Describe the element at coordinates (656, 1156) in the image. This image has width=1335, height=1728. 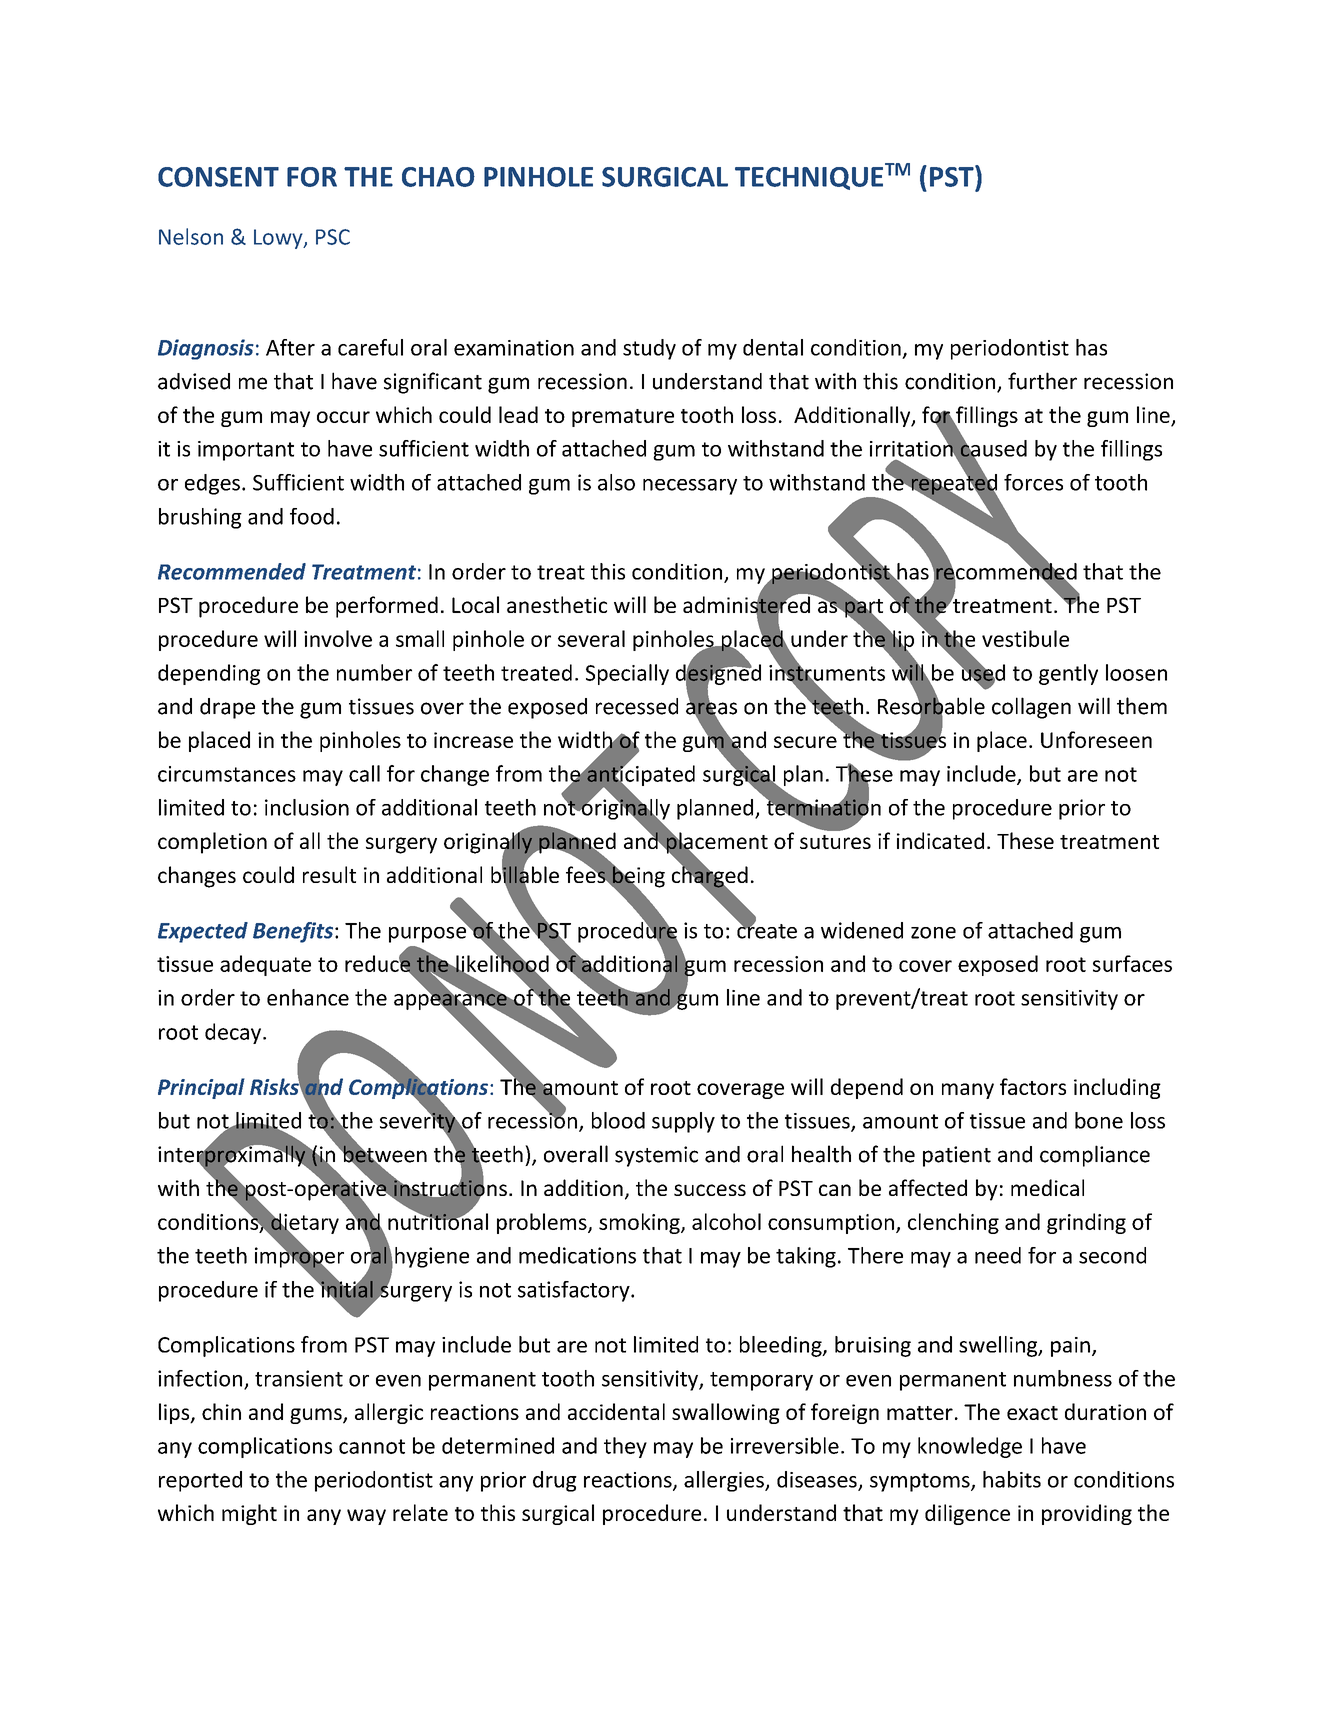
I see `systemic` at that location.
